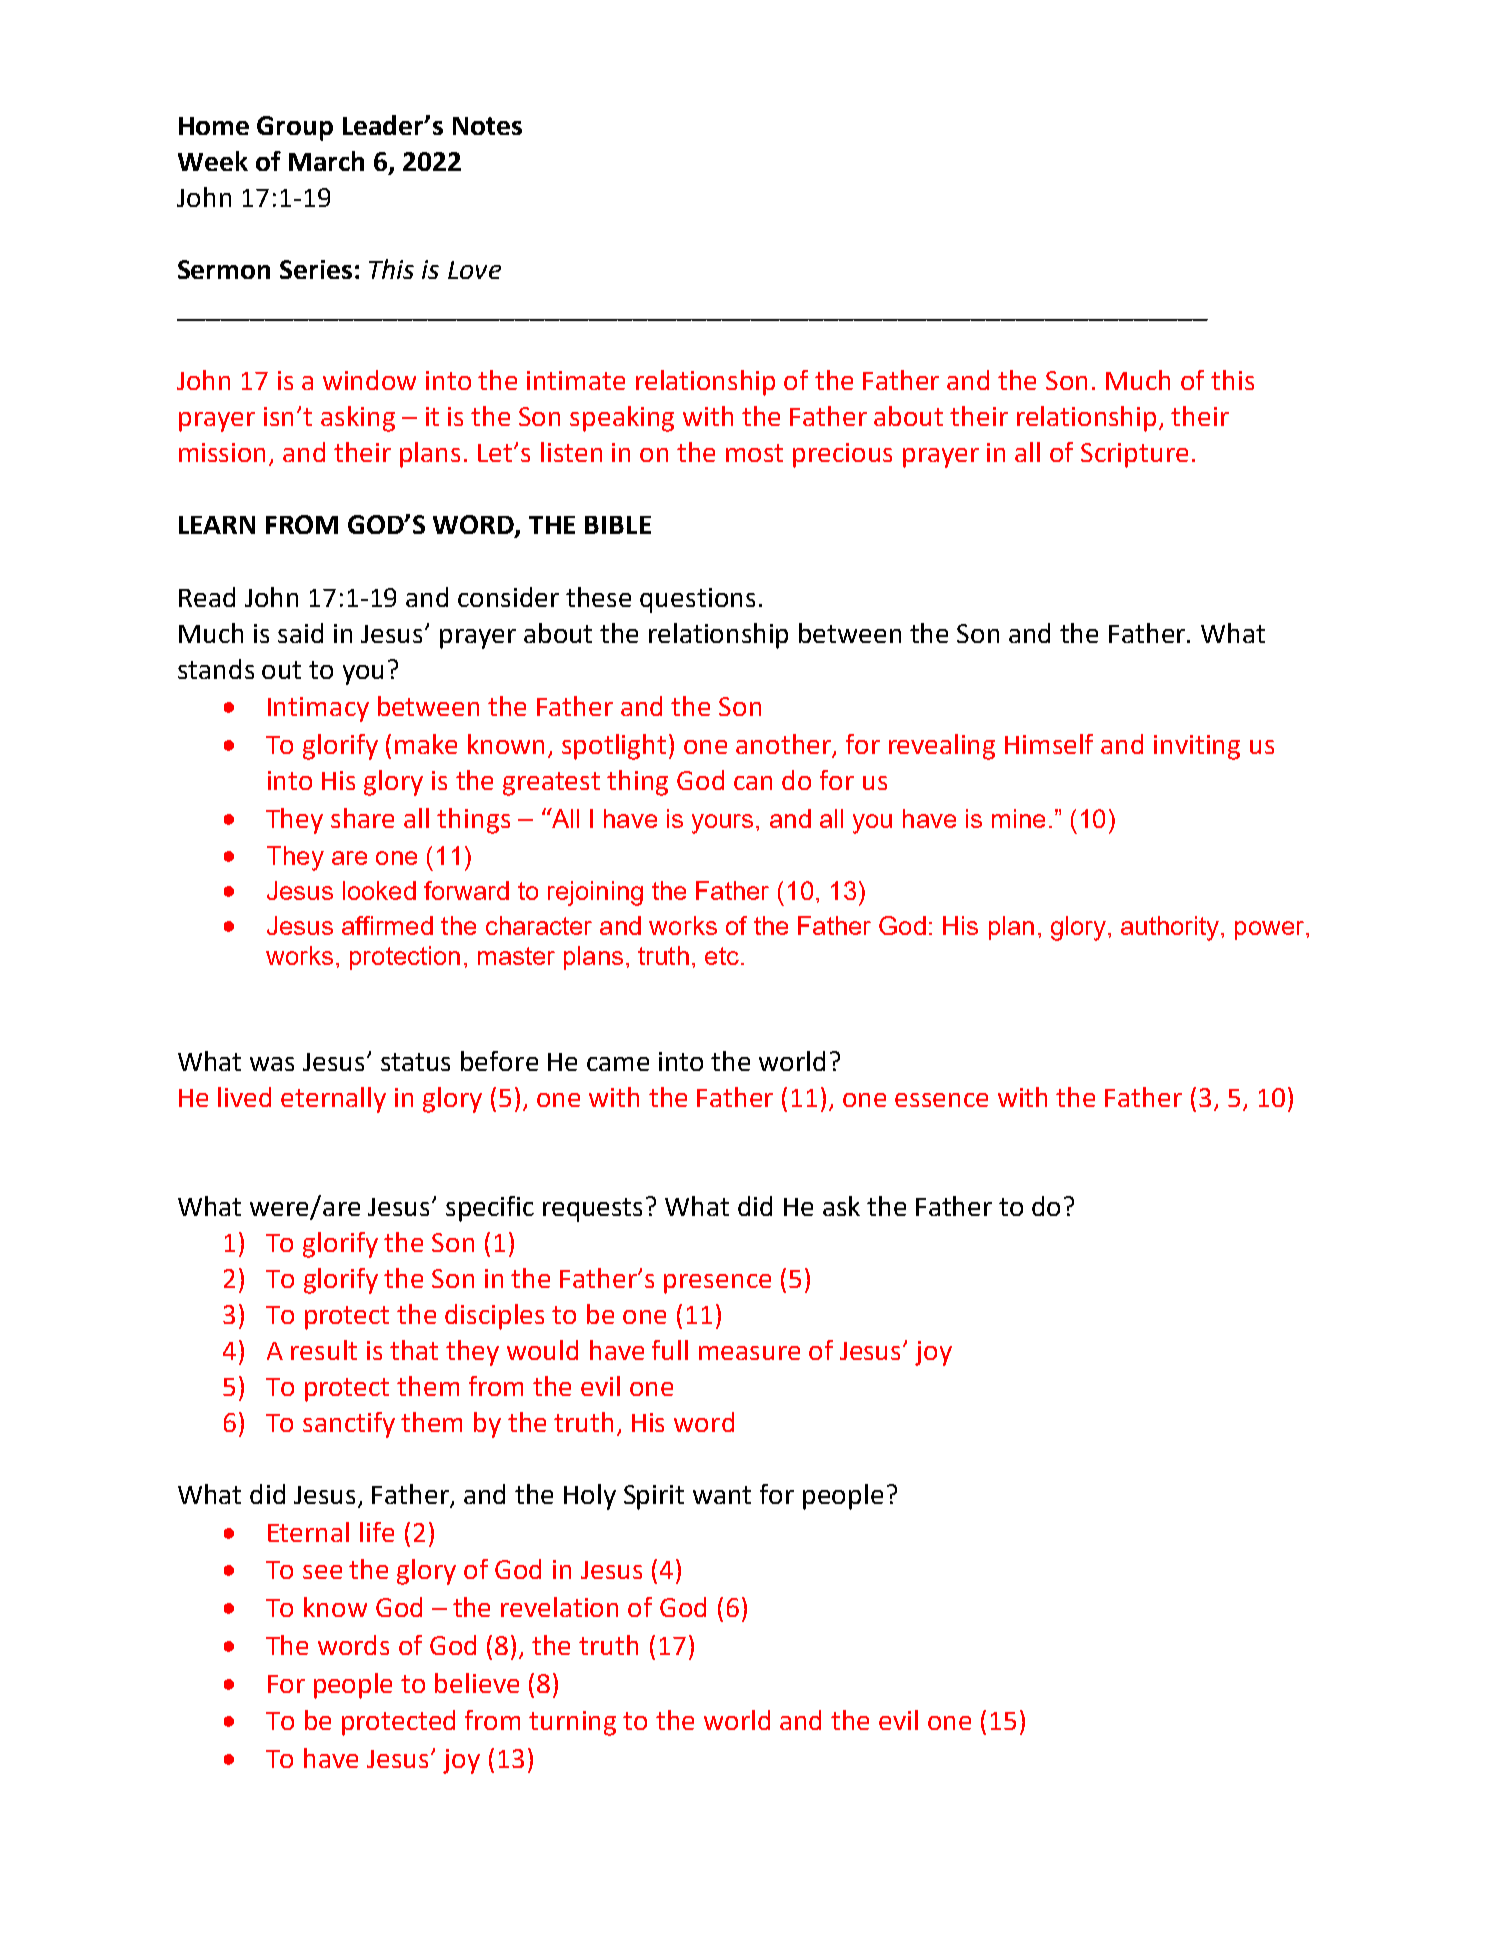 The image size is (1507, 1951). What do you see at coordinates (717, 1284) in the screenshot?
I see `presence` at bounding box center [717, 1284].
